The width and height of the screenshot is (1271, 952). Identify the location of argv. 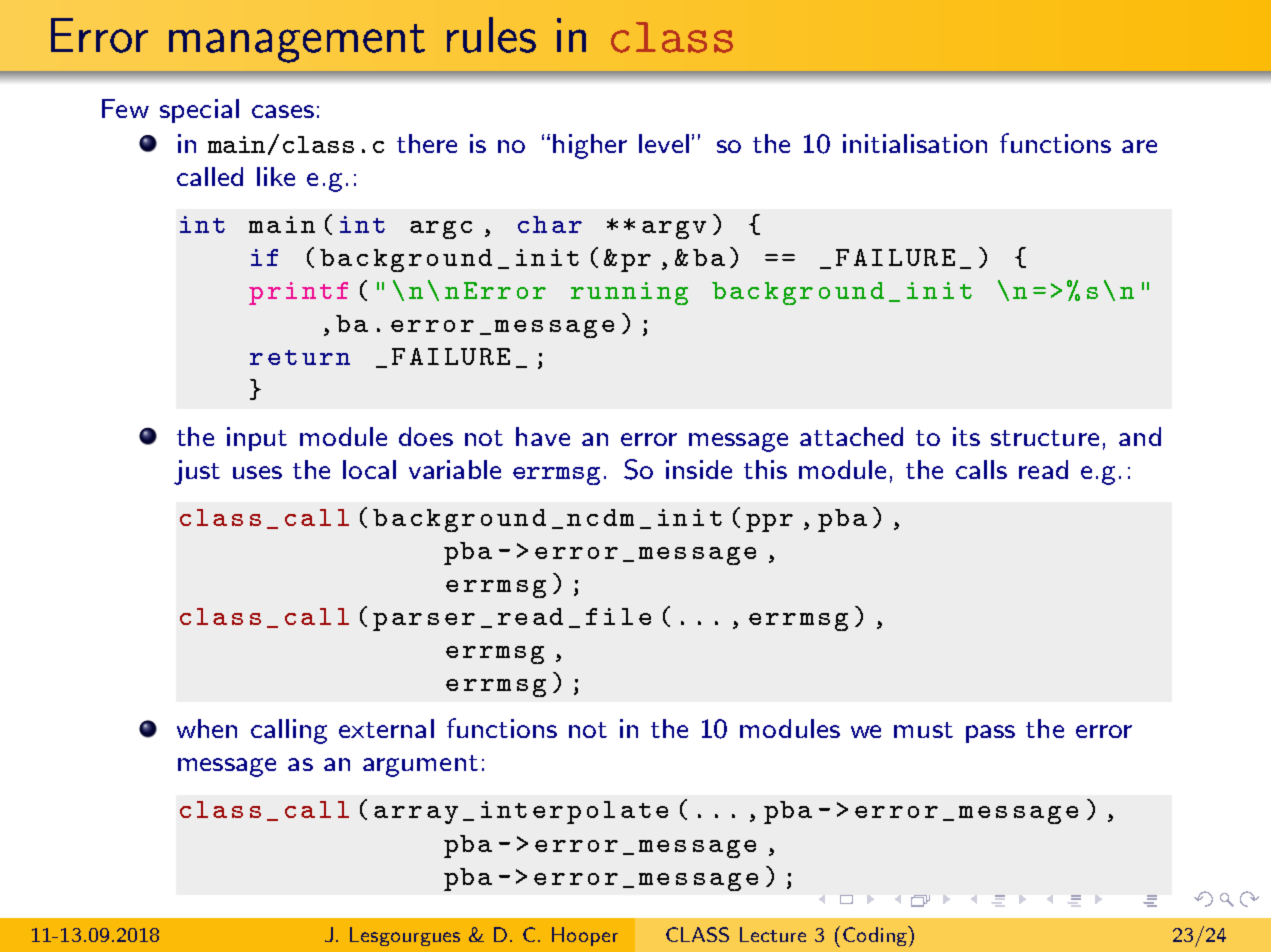
(674, 230).
